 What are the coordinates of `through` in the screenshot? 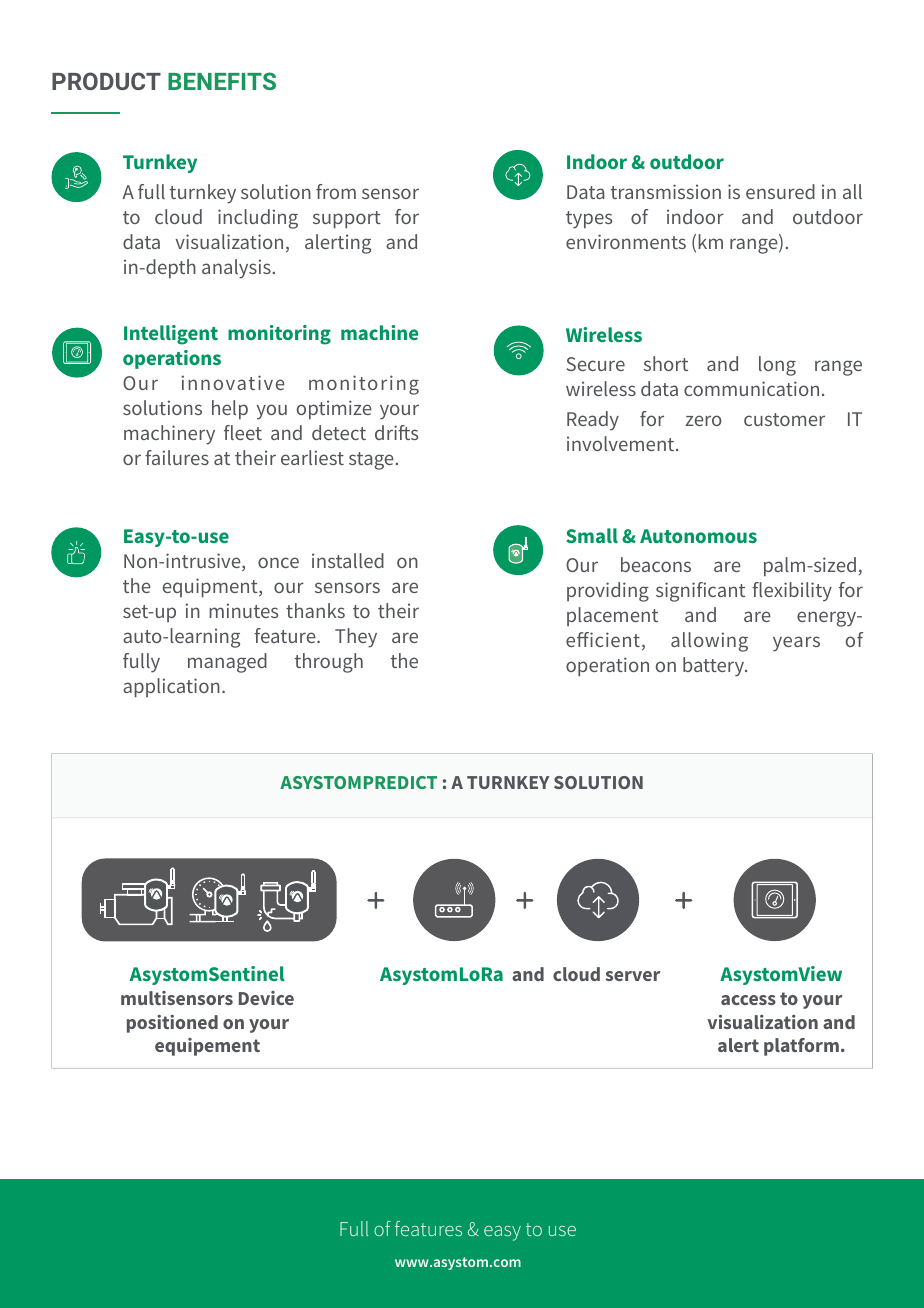 It's located at (329, 663).
